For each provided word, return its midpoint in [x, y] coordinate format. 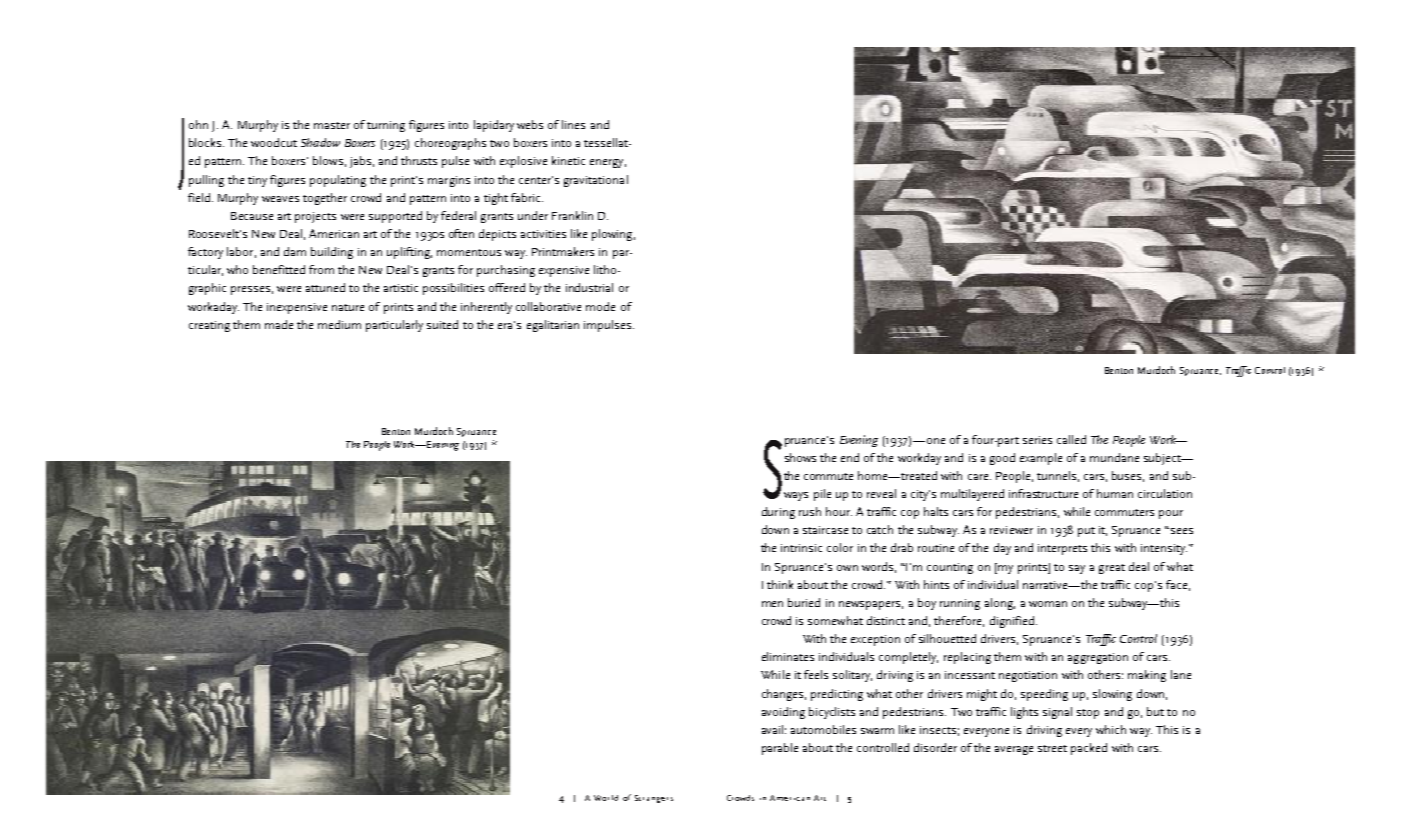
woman [1048, 604]
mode [600, 306]
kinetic [568, 160]
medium [339, 324]
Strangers [654, 799]
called [1071, 439]
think [780, 584]
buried [804, 602]
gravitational [596, 181]
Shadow [320, 142]
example [1041, 459]
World [606, 798]
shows [800, 457]
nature [348, 307]
